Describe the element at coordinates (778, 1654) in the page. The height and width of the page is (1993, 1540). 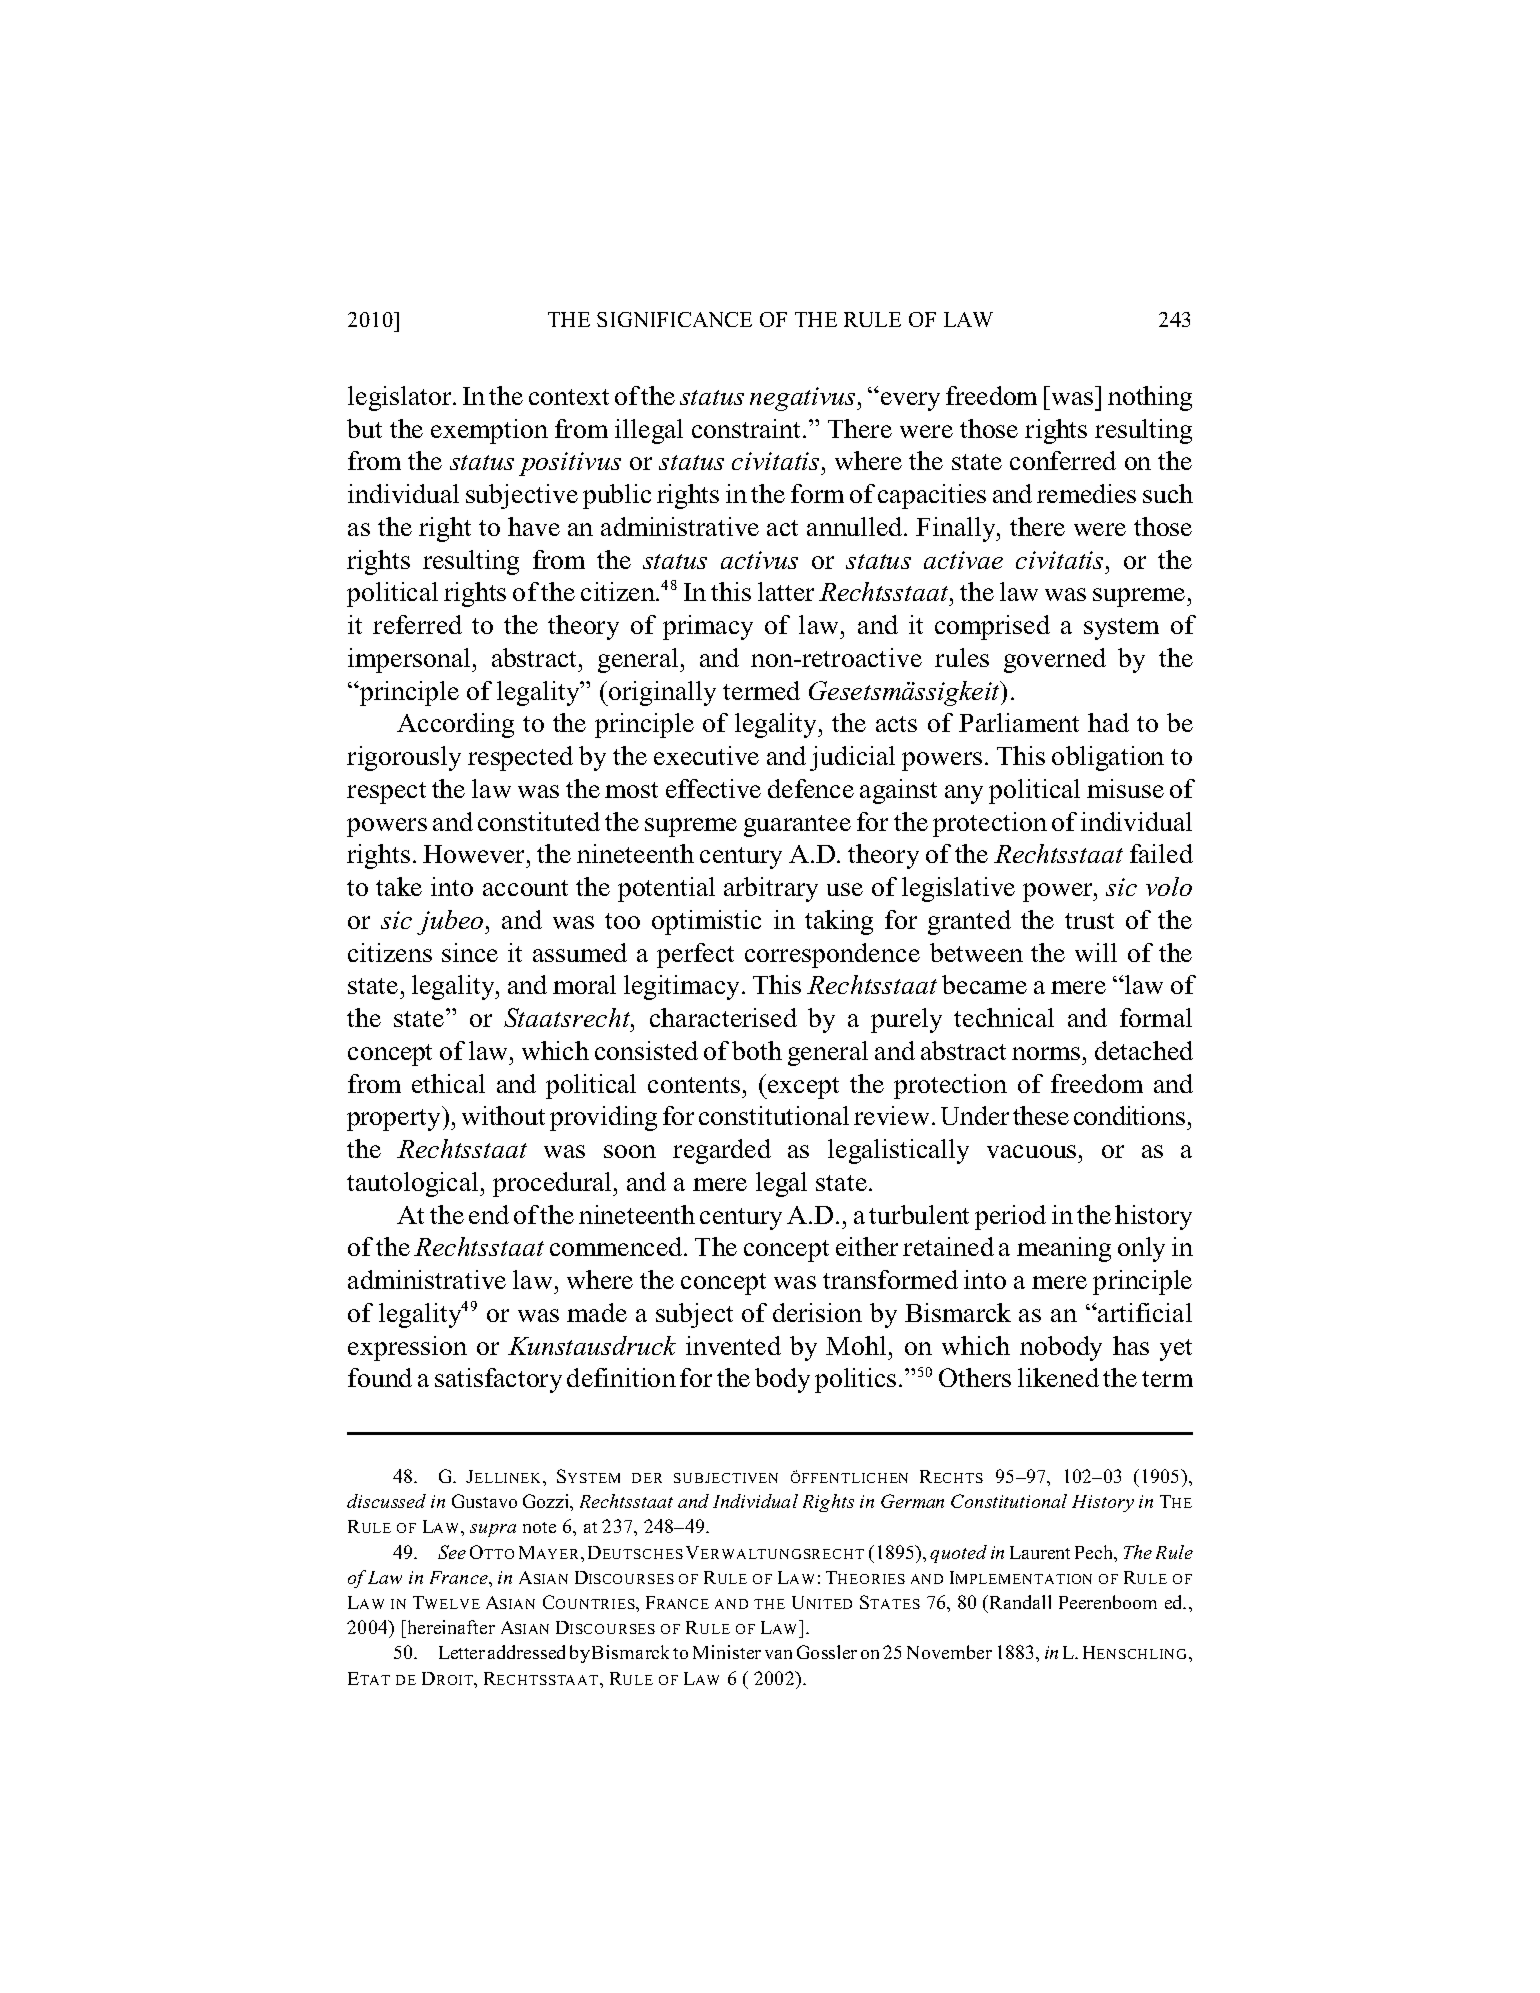
I see `van` at that location.
